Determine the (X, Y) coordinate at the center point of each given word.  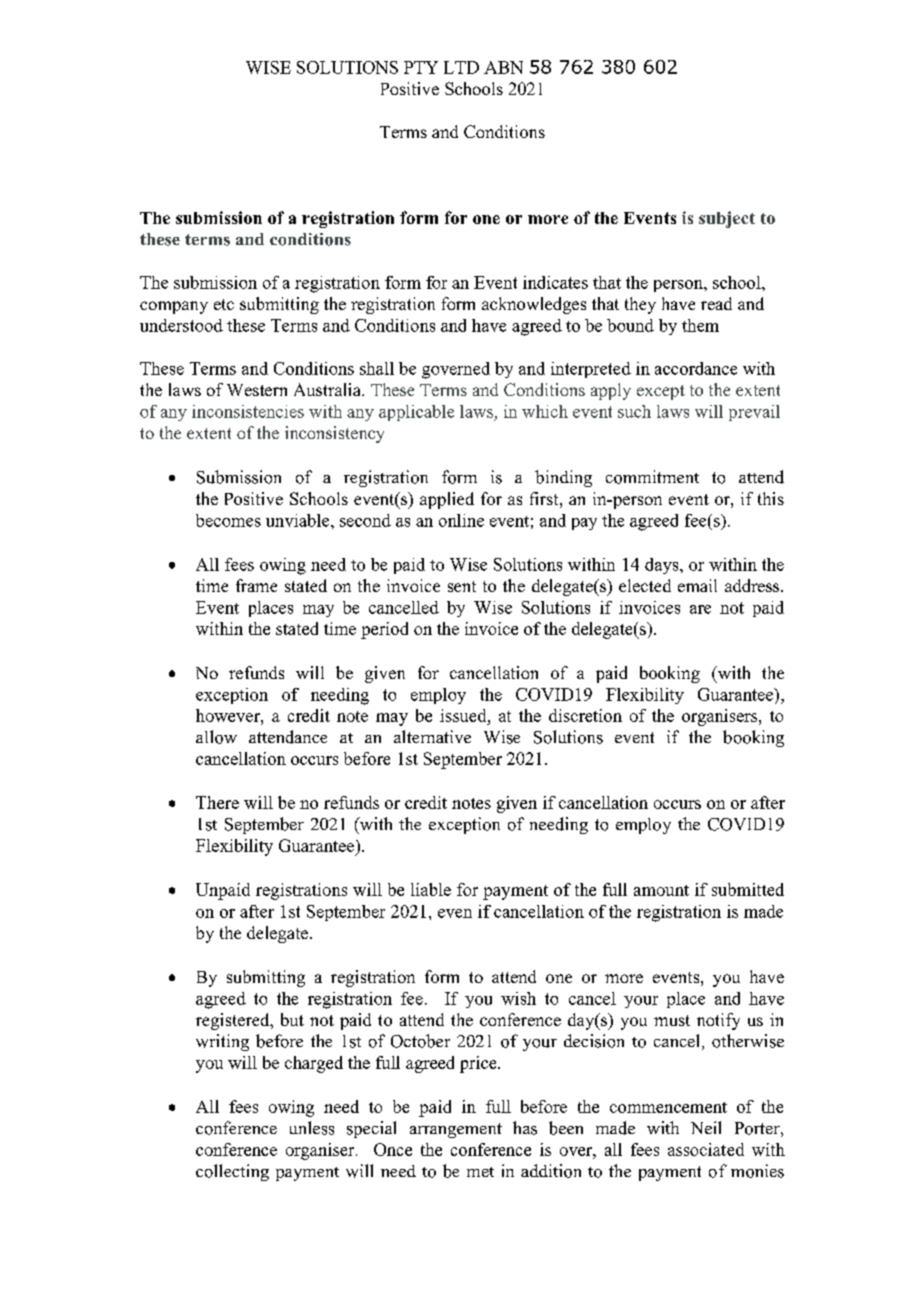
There (217, 802)
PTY (421, 67)
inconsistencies (248, 411)
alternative (432, 736)
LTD (461, 67)
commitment (652, 477)
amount (661, 890)
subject (727, 219)
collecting (232, 1172)
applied (447, 500)
